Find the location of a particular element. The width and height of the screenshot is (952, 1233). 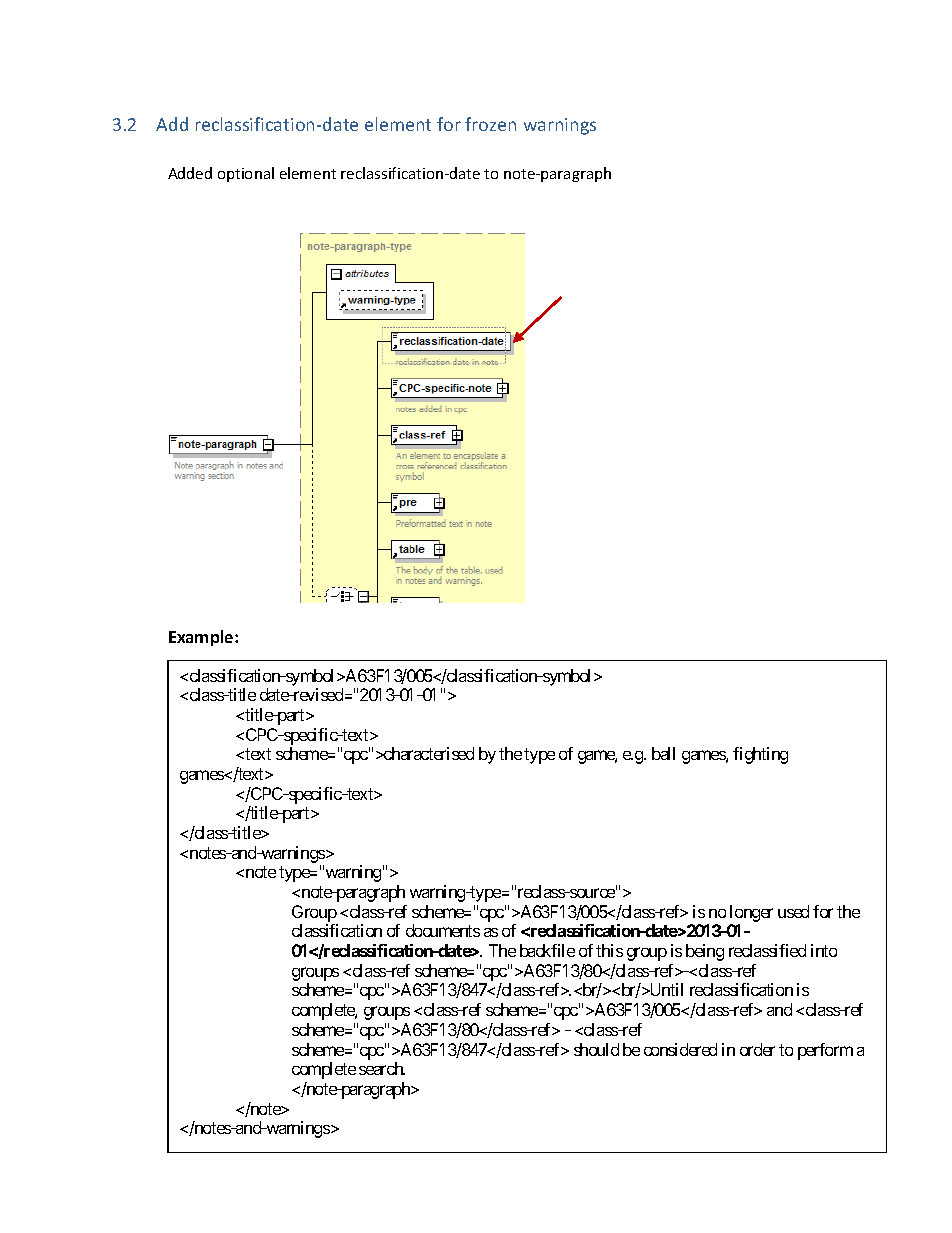

optional is located at coordinates (246, 174).
